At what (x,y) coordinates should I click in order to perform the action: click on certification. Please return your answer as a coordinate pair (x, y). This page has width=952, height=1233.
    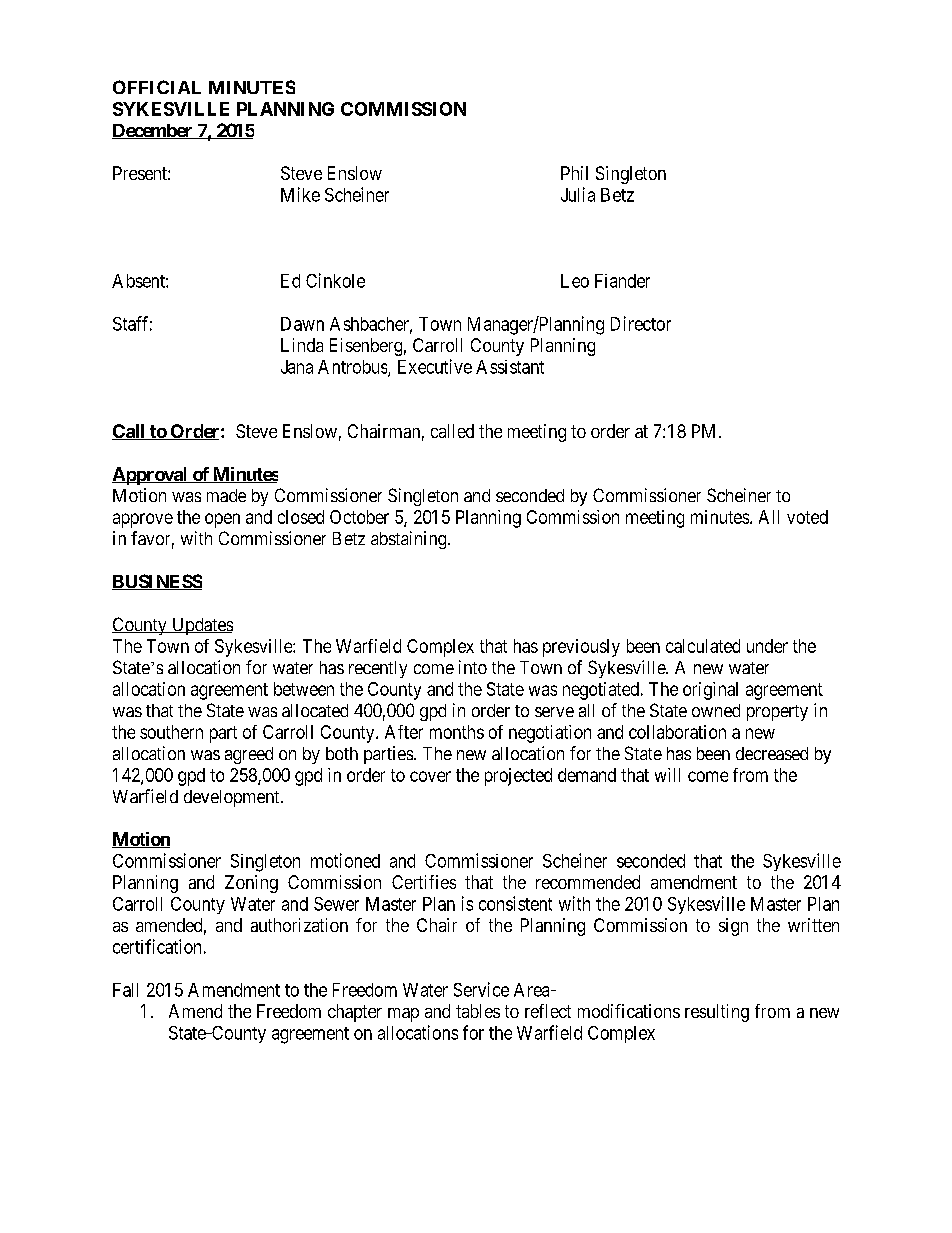
    Looking at the image, I should click on (157, 946).
